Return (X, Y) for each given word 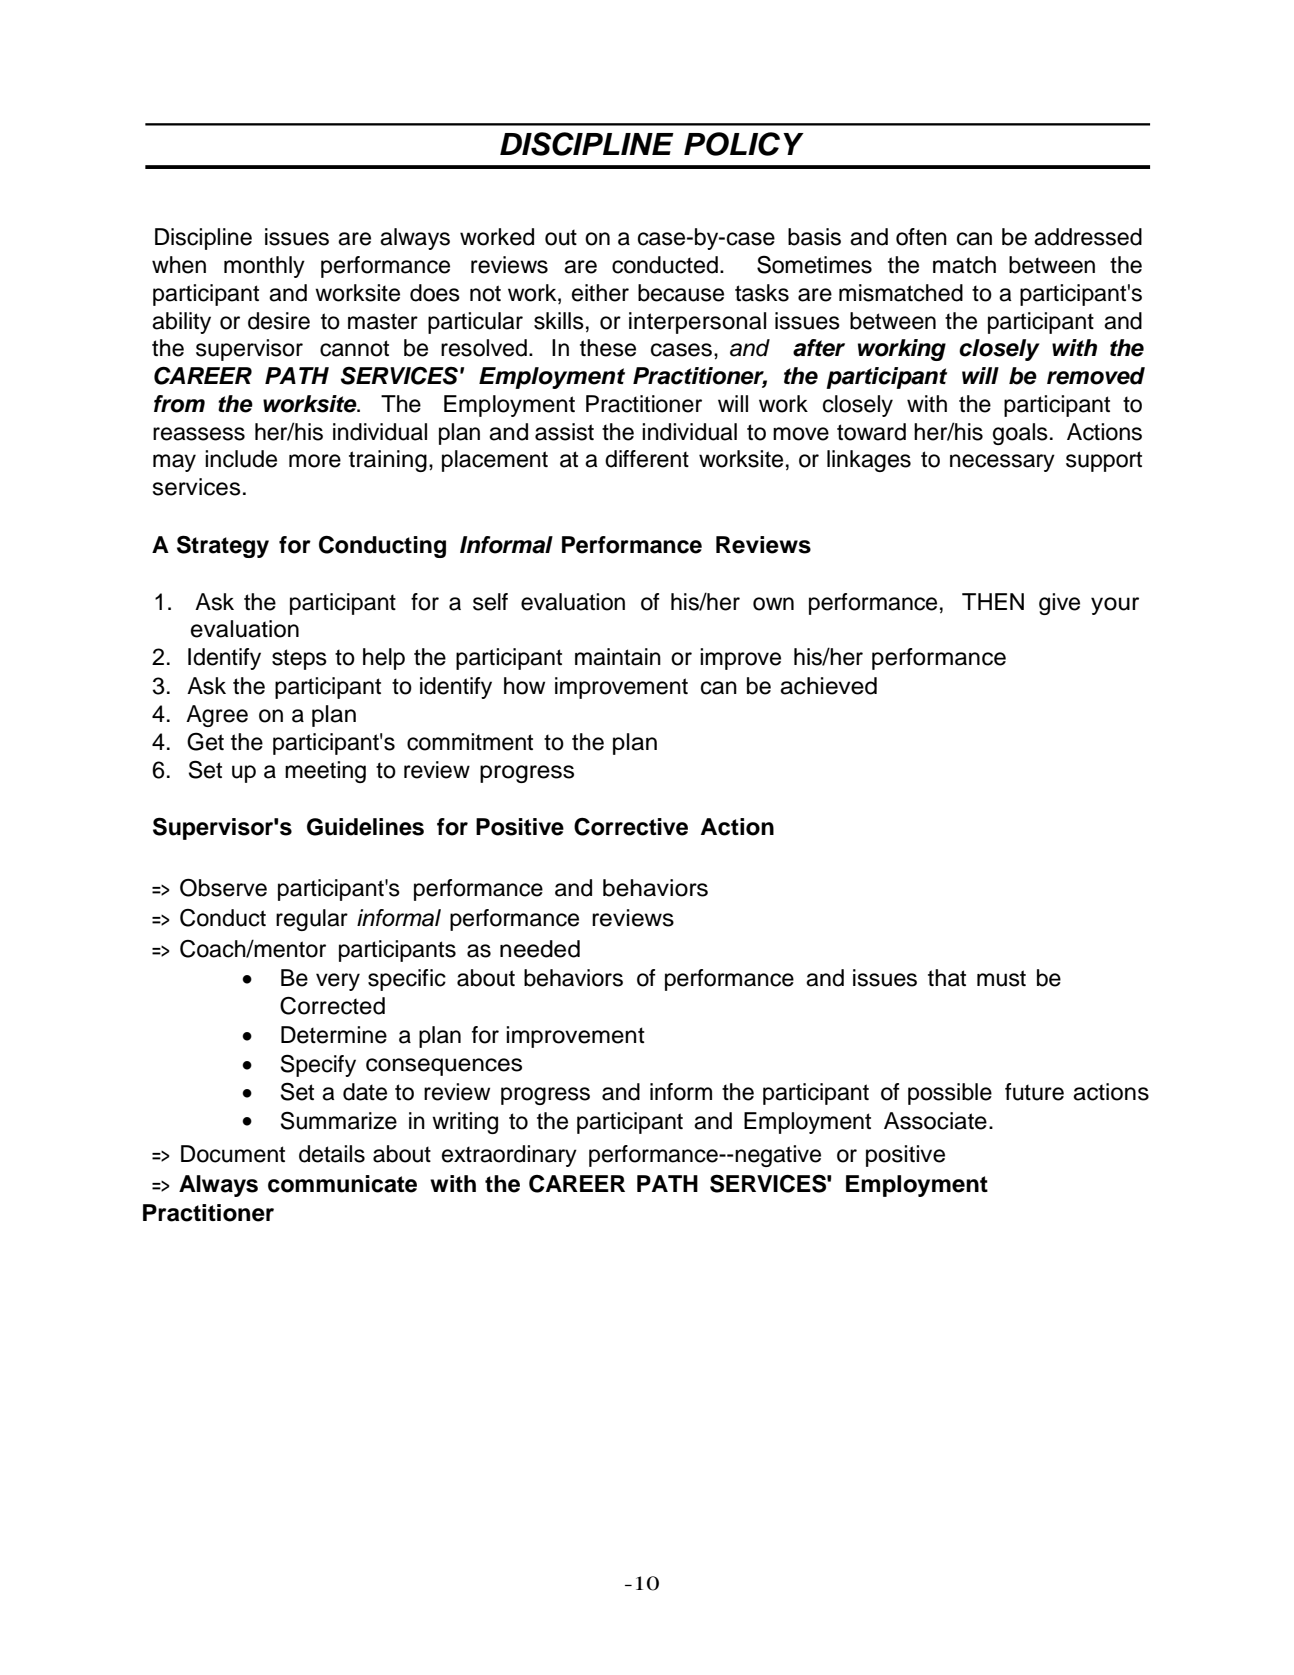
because (681, 293)
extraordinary (509, 1156)
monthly (264, 267)
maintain (618, 657)
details (332, 1154)
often (921, 237)
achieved (828, 686)
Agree (217, 716)
